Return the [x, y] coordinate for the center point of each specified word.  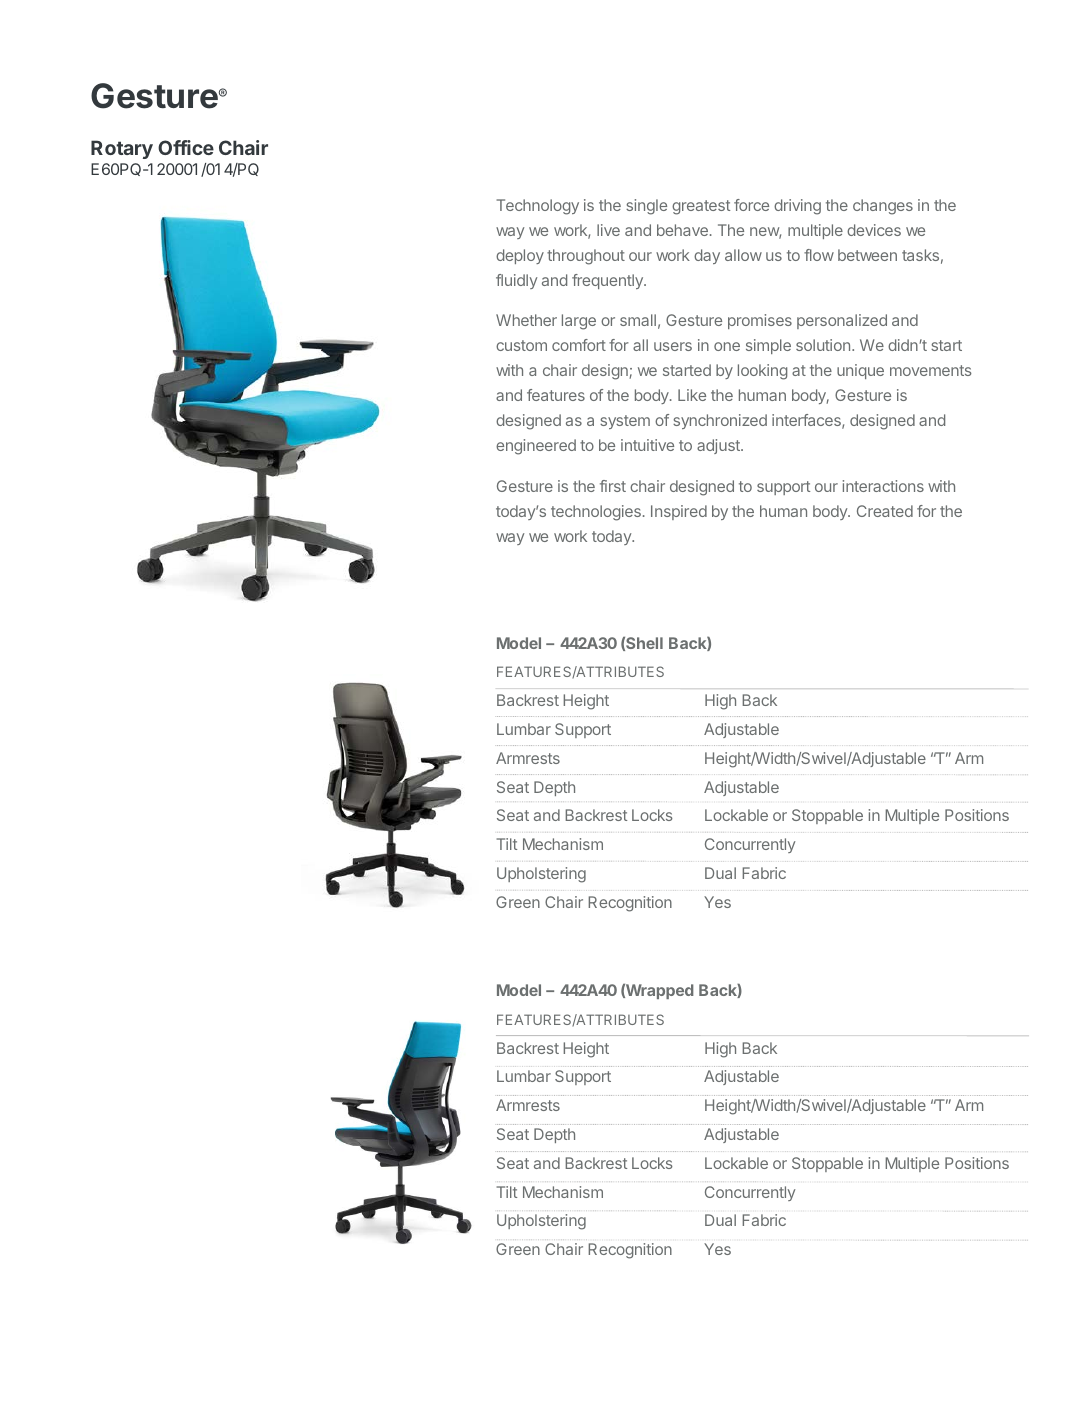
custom [521, 345]
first [613, 486]
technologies [596, 513]
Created [885, 511]
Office [186, 147]
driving [797, 207]
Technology [538, 207]
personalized [842, 321]
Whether [526, 320]
